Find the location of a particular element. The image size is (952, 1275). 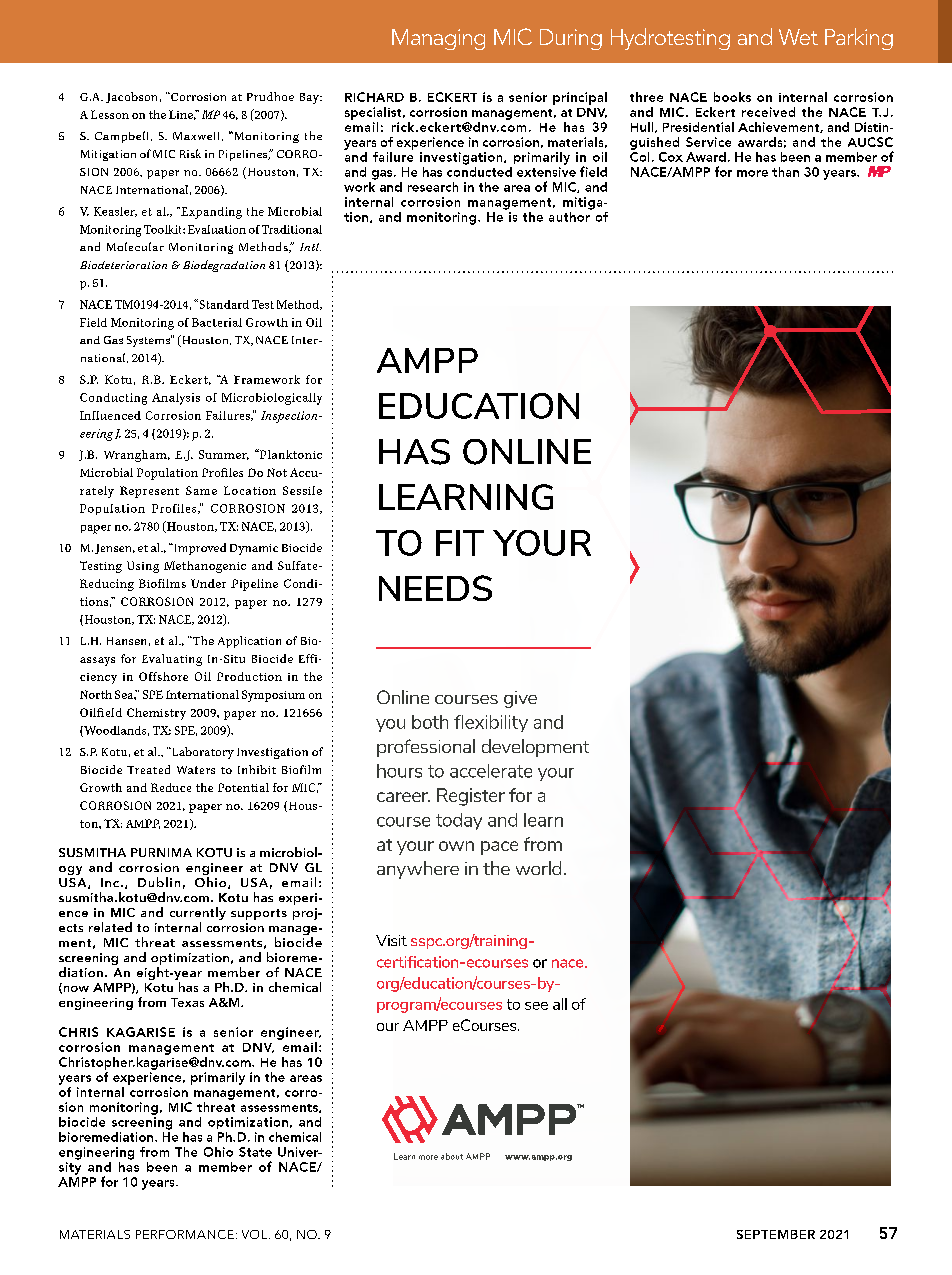

Maxwell is located at coordinates (198, 136).
